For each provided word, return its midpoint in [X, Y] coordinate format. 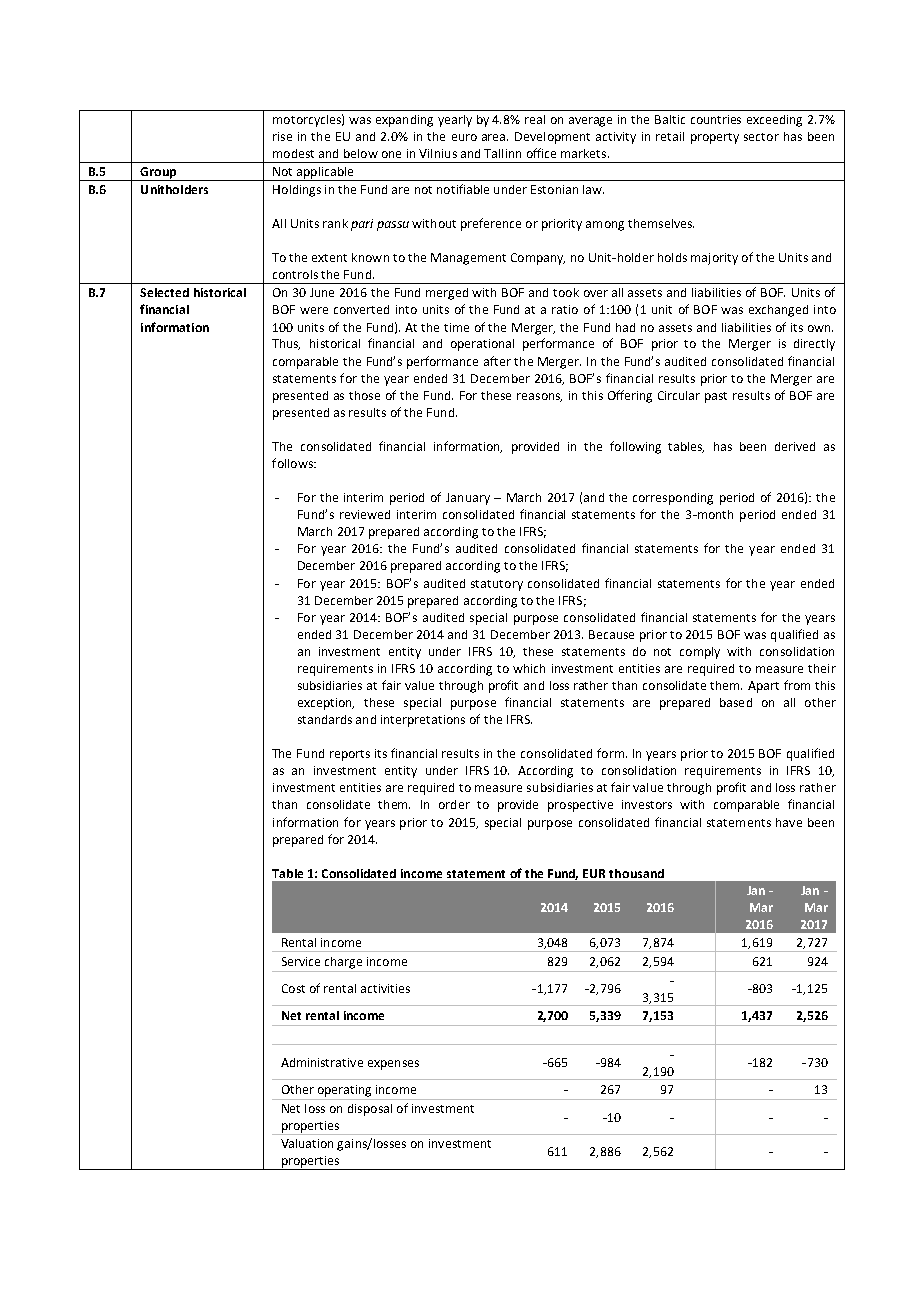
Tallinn [502, 153]
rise [282, 136]
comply [700, 653]
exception [326, 704]
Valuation [307, 1143]
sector [761, 137]
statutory [497, 585]
